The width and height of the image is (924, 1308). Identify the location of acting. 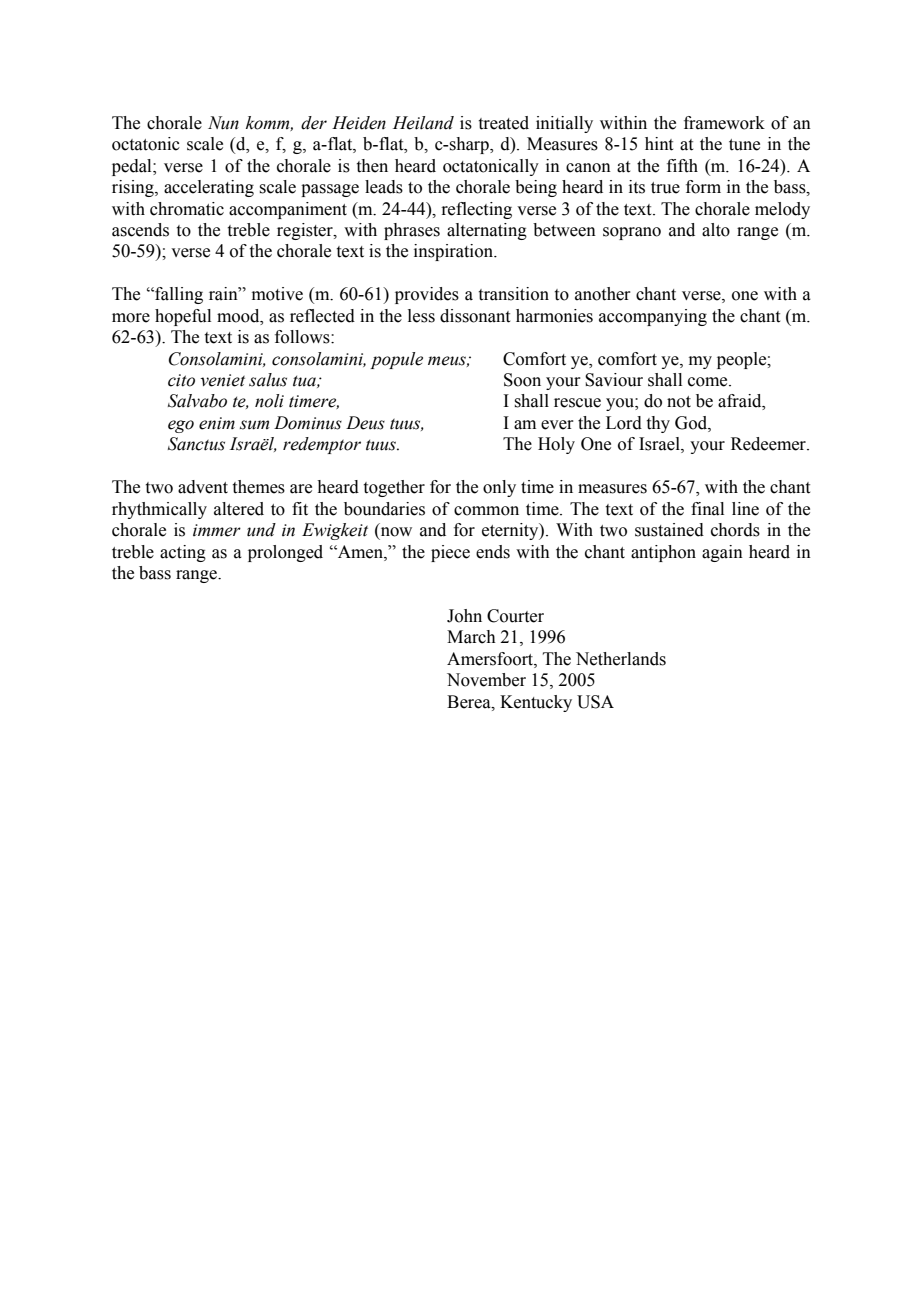
(183, 553).
